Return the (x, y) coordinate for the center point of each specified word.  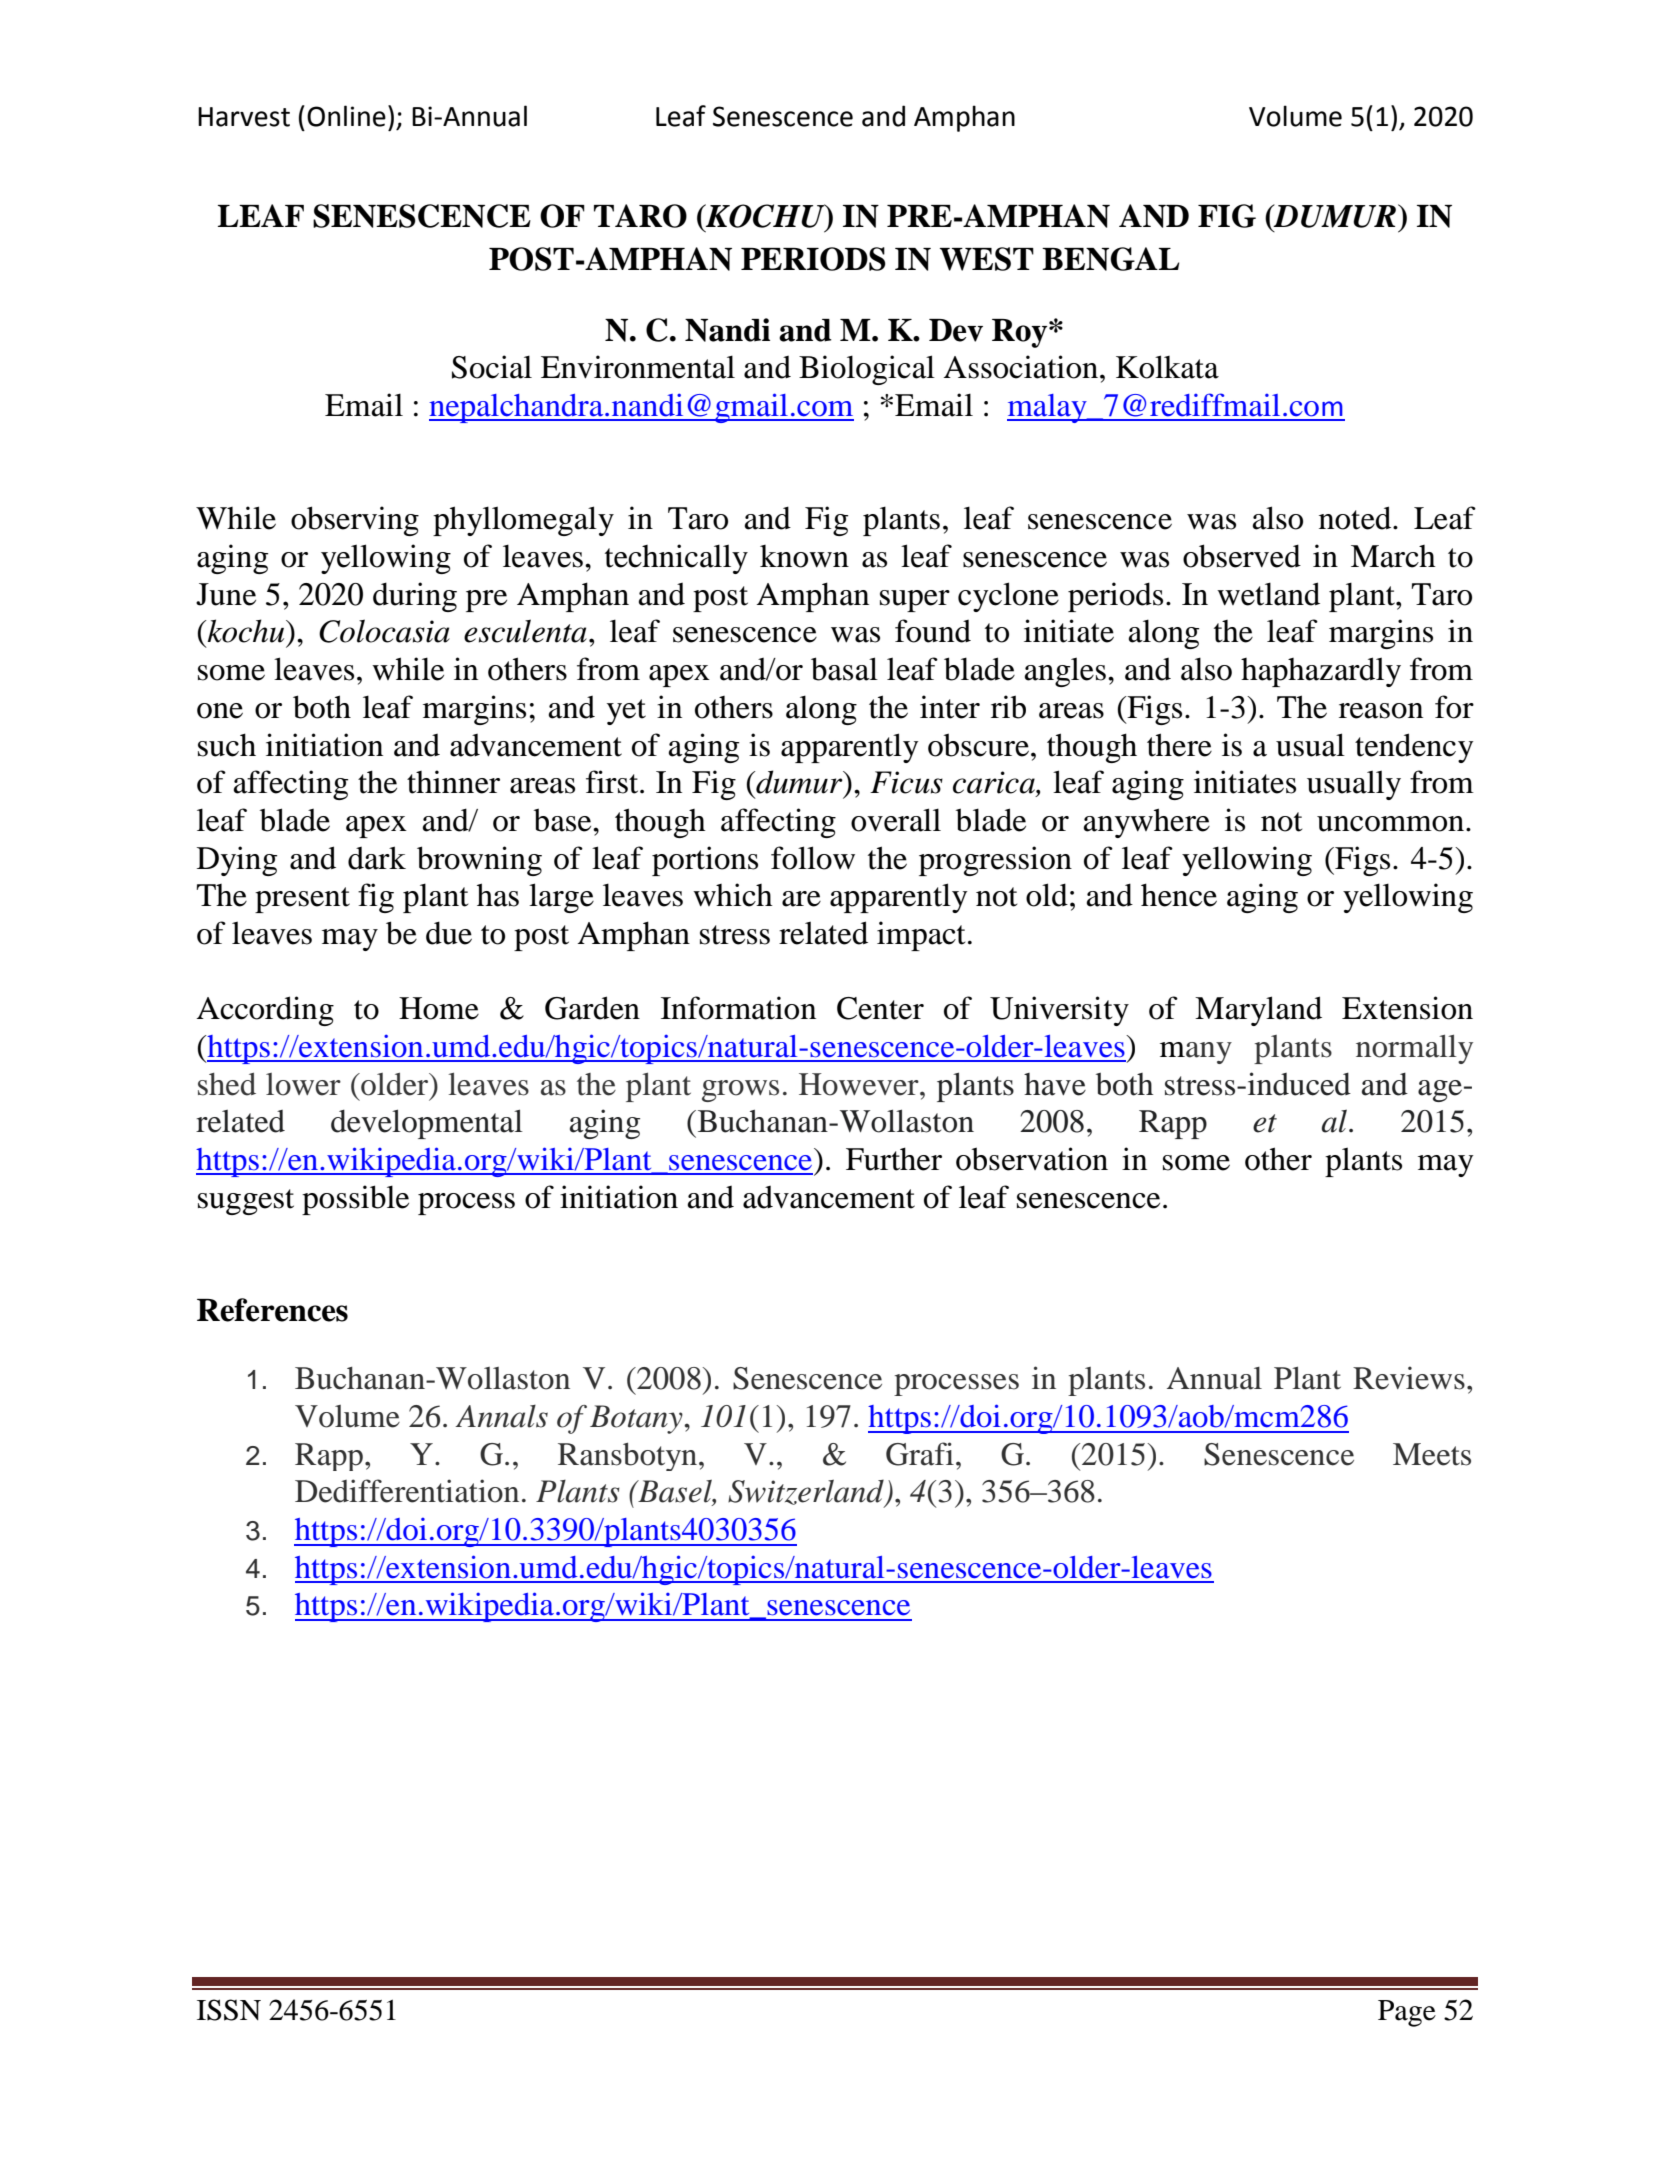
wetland (1268, 594)
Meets (1432, 1454)
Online (346, 116)
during (415, 597)
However (860, 1084)
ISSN (229, 2010)
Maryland (1258, 1011)
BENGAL (1110, 259)
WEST (987, 259)
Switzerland (807, 1493)
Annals (501, 1416)
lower (303, 1084)
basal (844, 669)
